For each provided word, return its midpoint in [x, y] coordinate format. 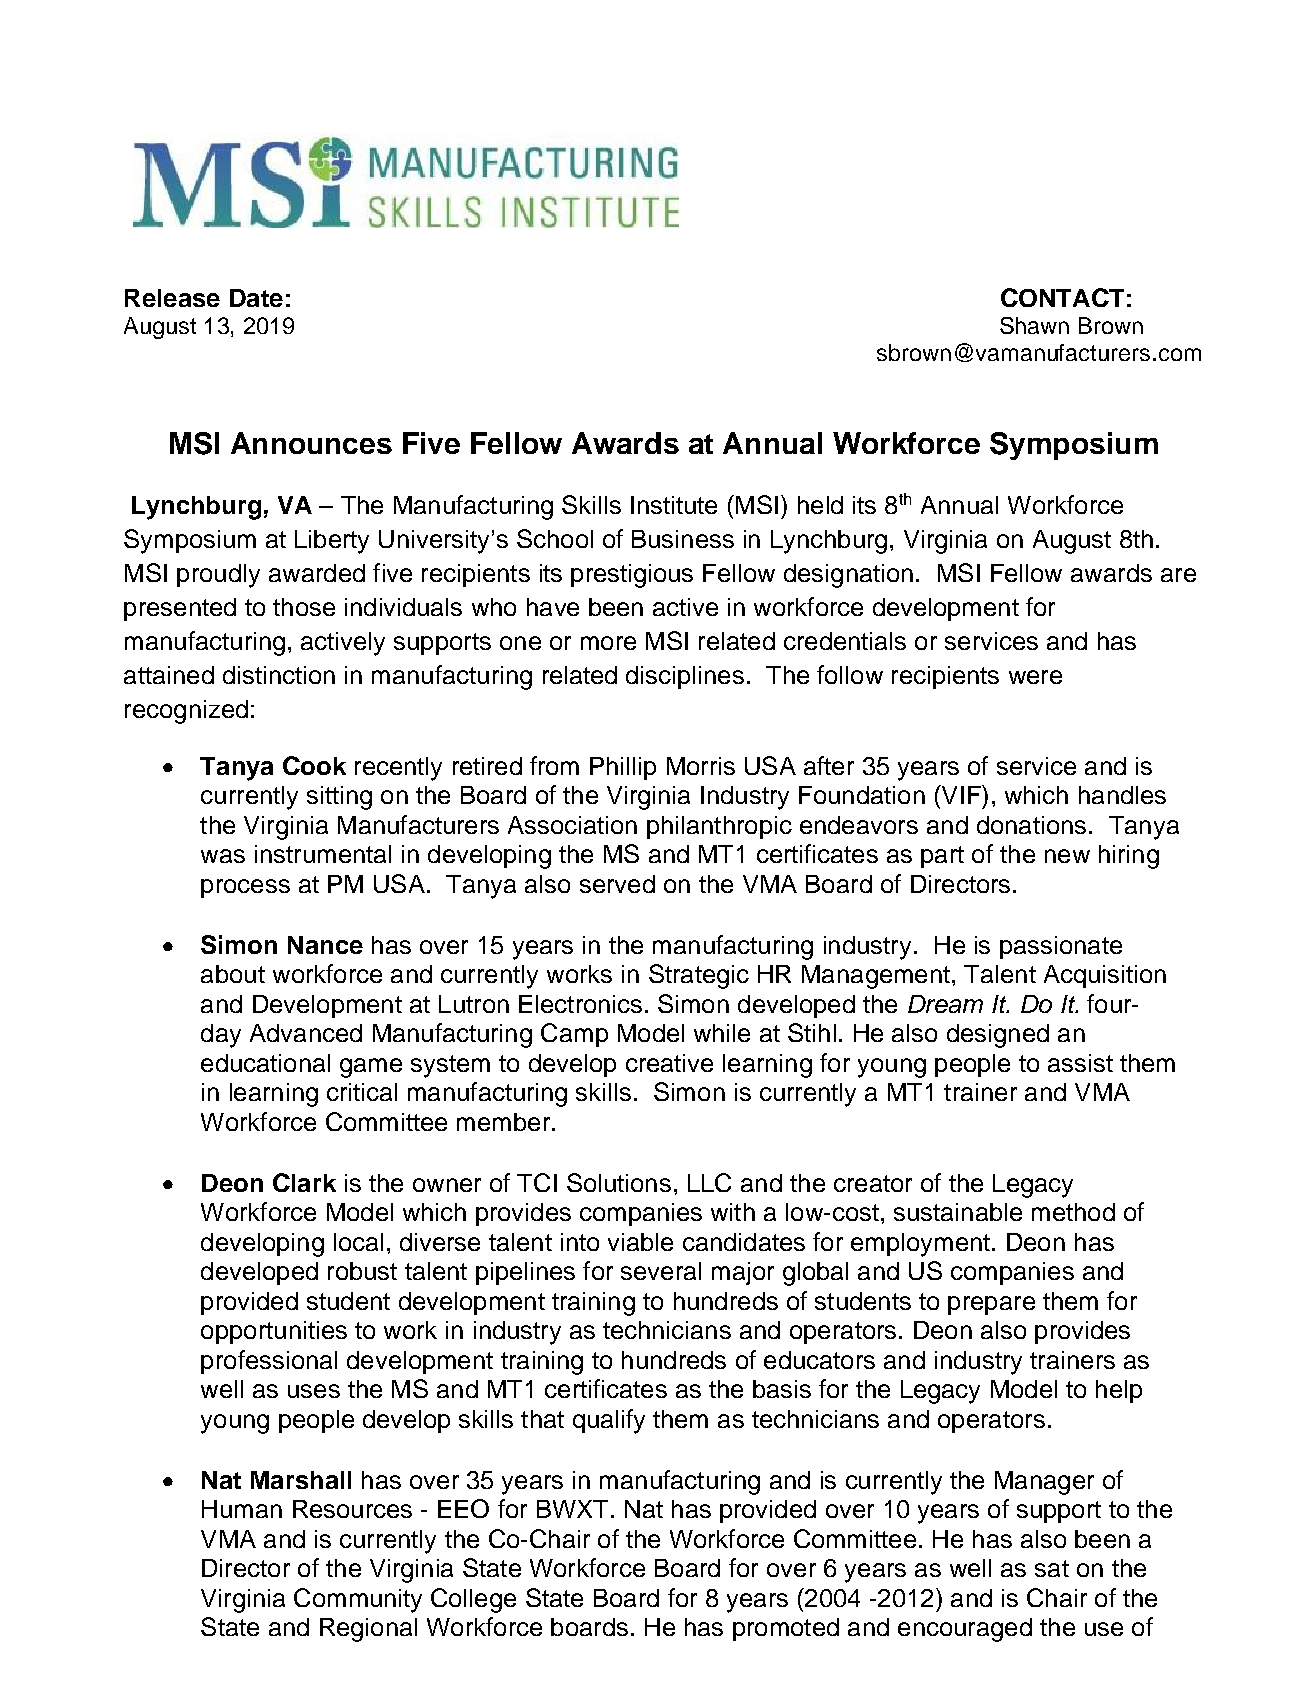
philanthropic [719, 827]
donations [1031, 825]
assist [1080, 1063]
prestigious [632, 576]
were [1035, 677]
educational [265, 1063]
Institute [674, 505]
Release [172, 298]
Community [358, 1600]
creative [669, 1063]
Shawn [1034, 325]
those [304, 607]
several [661, 1271]
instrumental [323, 854]
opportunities [274, 1332]
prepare [991, 1305]
